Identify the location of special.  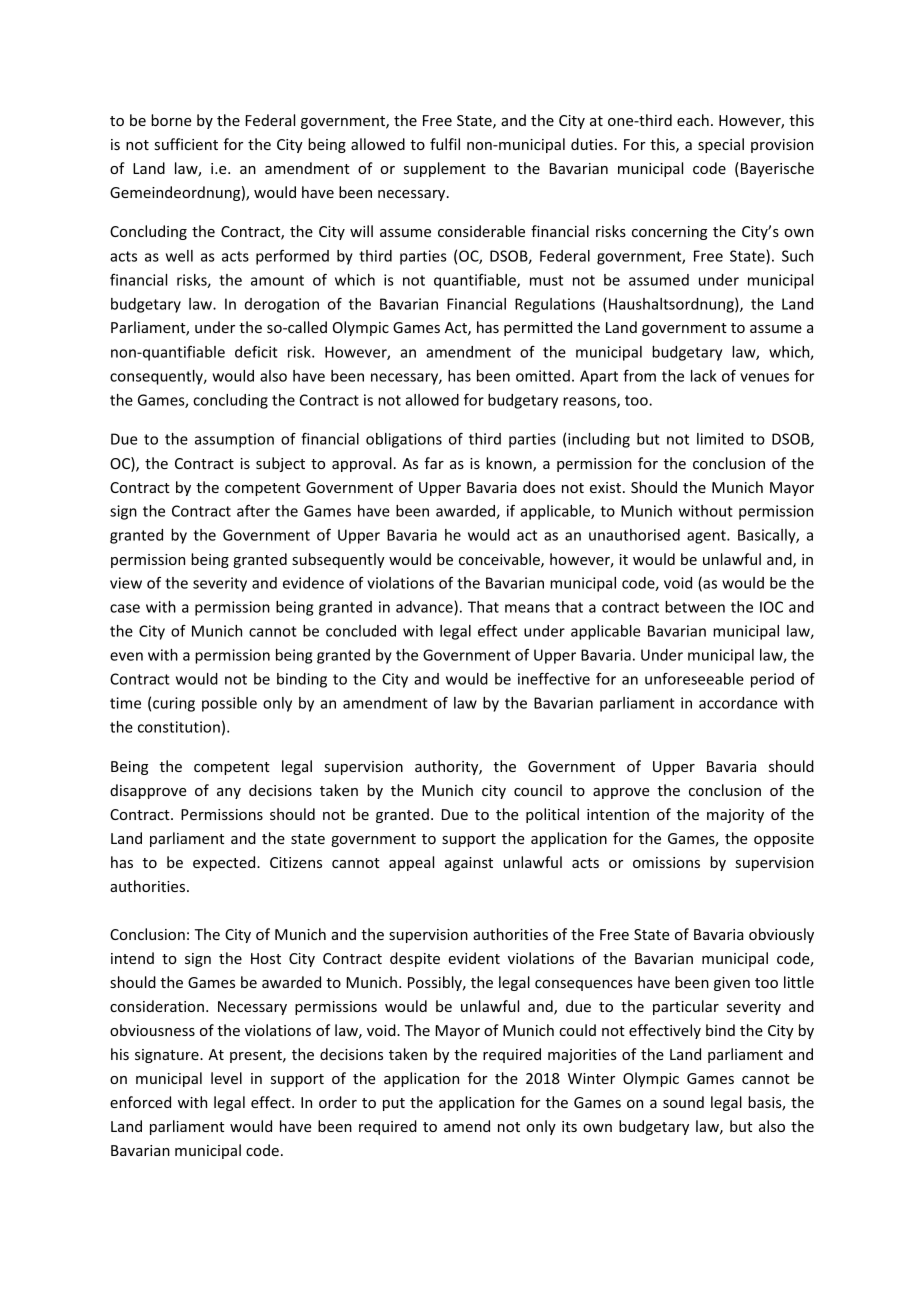
(721, 145).
